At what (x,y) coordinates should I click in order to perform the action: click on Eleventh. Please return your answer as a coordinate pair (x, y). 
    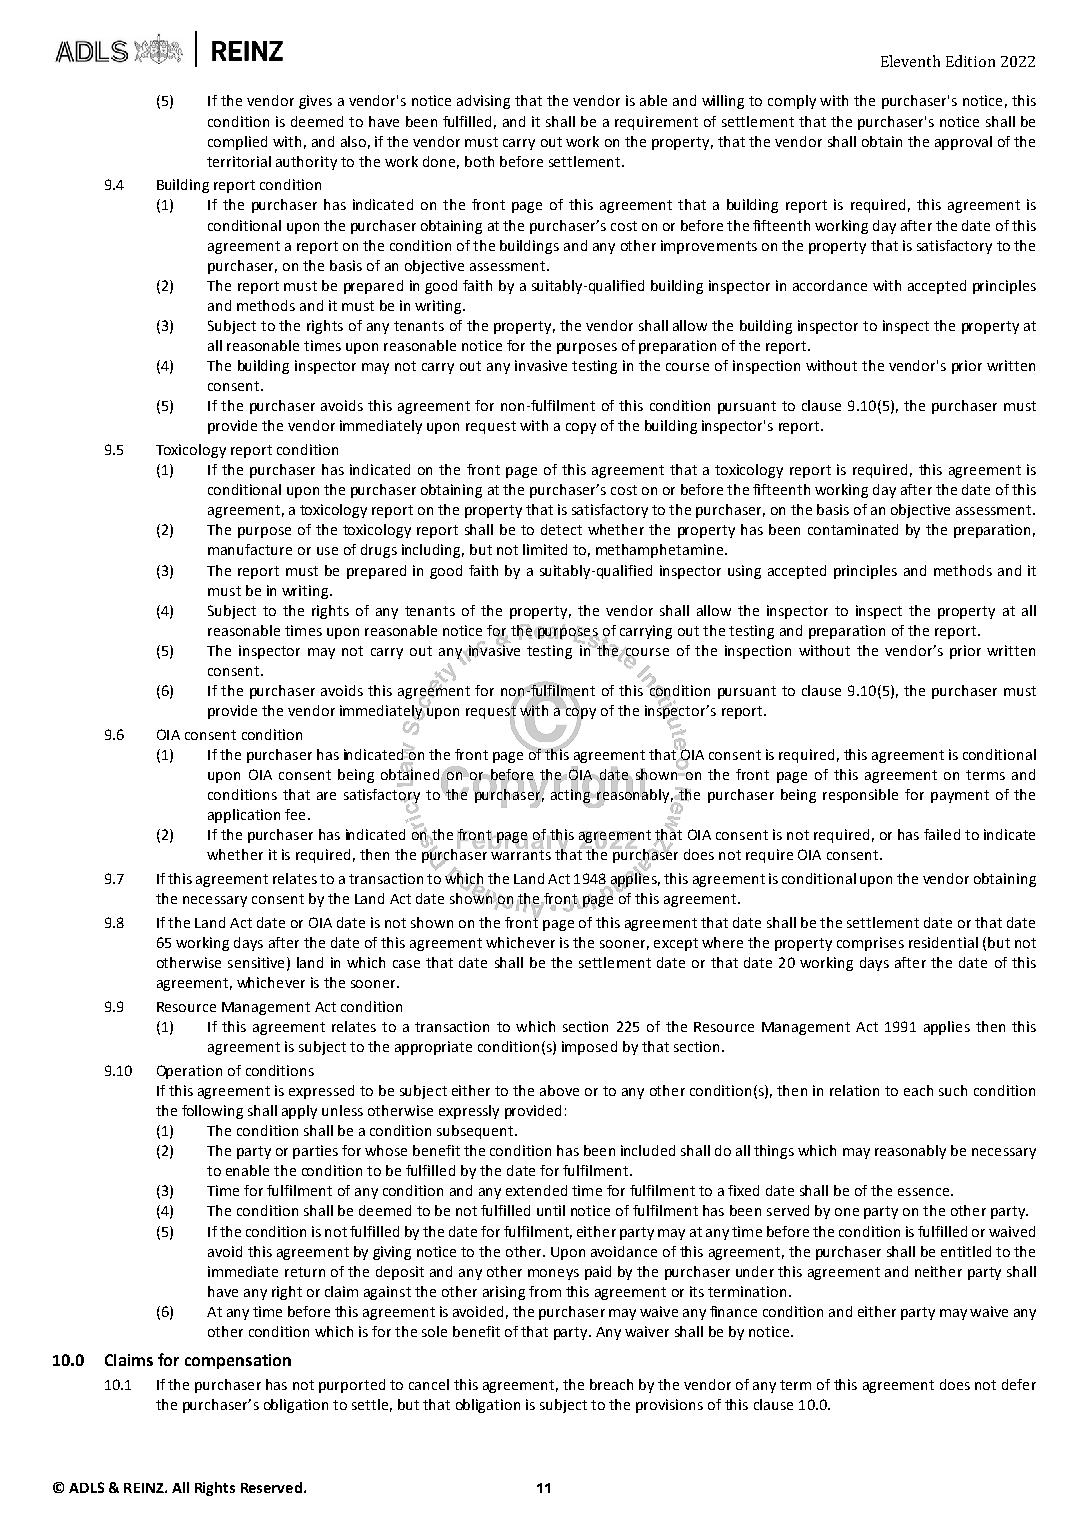
    Looking at the image, I should click on (910, 61).
